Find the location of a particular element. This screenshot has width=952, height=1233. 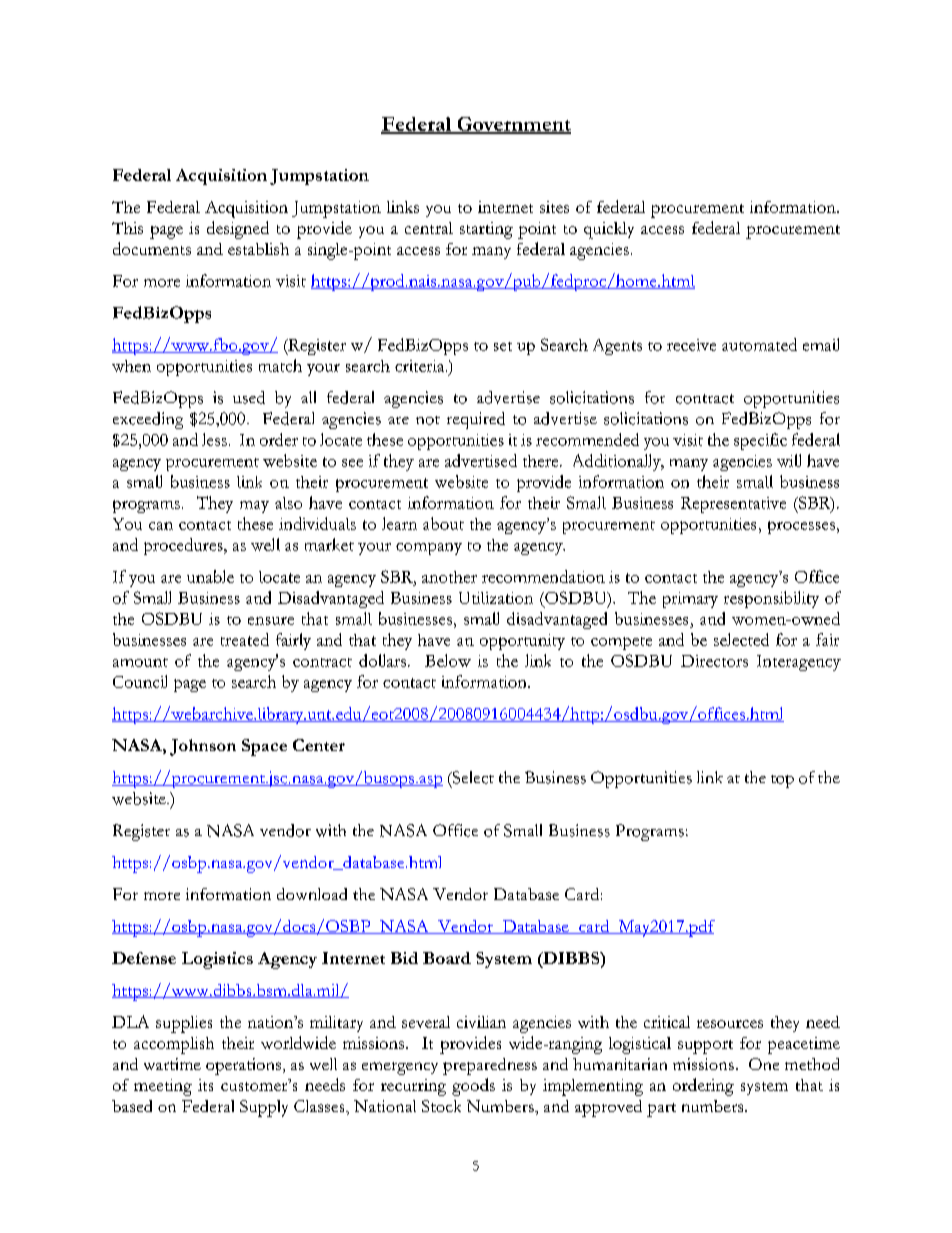

quickly is located at coordinates (609, 230).
